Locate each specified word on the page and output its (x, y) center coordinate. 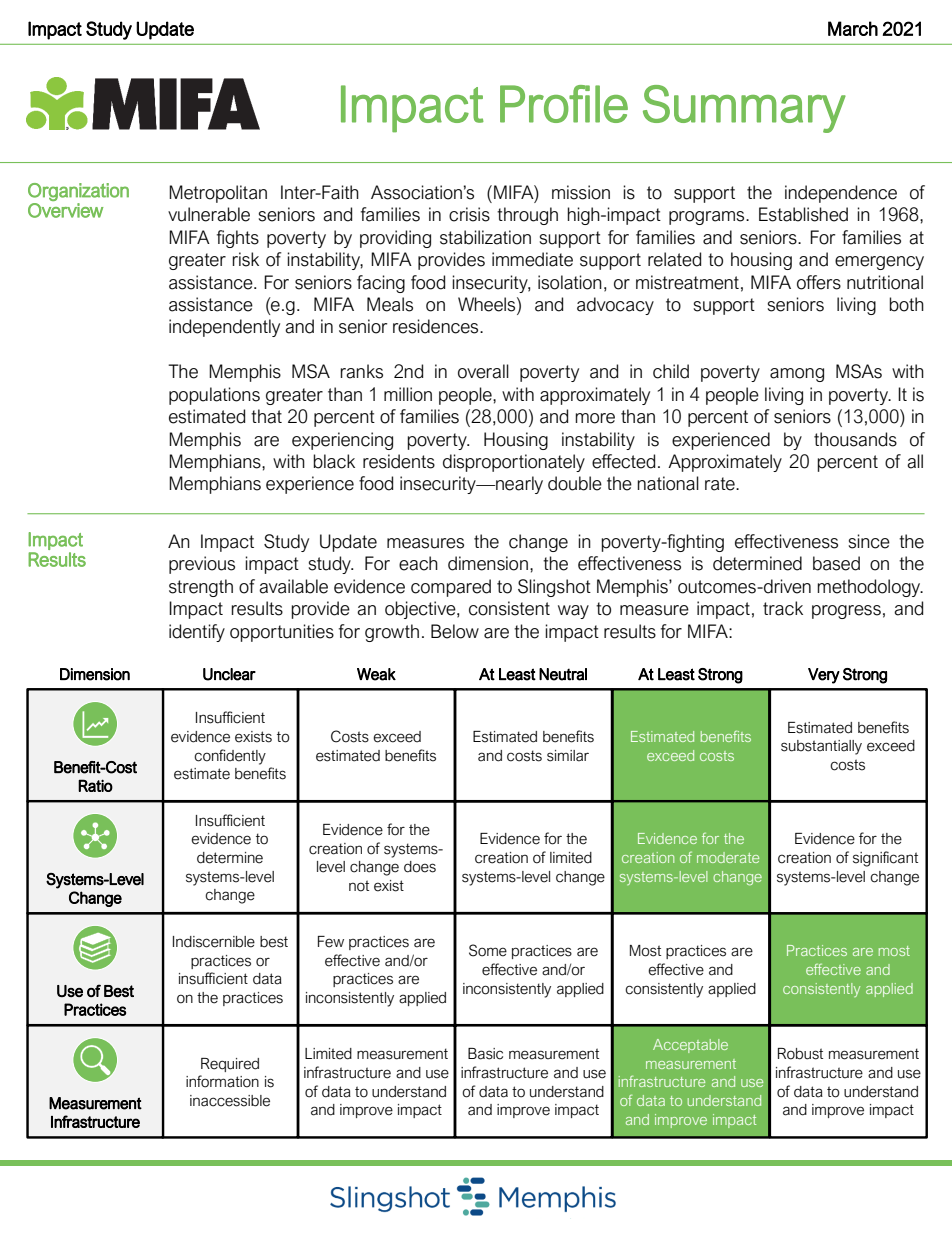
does (420, 867)
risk (245, 259)
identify (197, 633)
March (853, 28)
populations (214, 396)
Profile (564, 104)
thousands (855, 439)
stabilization (485, 237)
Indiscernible (214, 942)
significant (885, 859)
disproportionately (514, 463)
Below (455, 631)
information (222, 1081)
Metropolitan (218, 194)
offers (819, 282)
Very (824, 676)
